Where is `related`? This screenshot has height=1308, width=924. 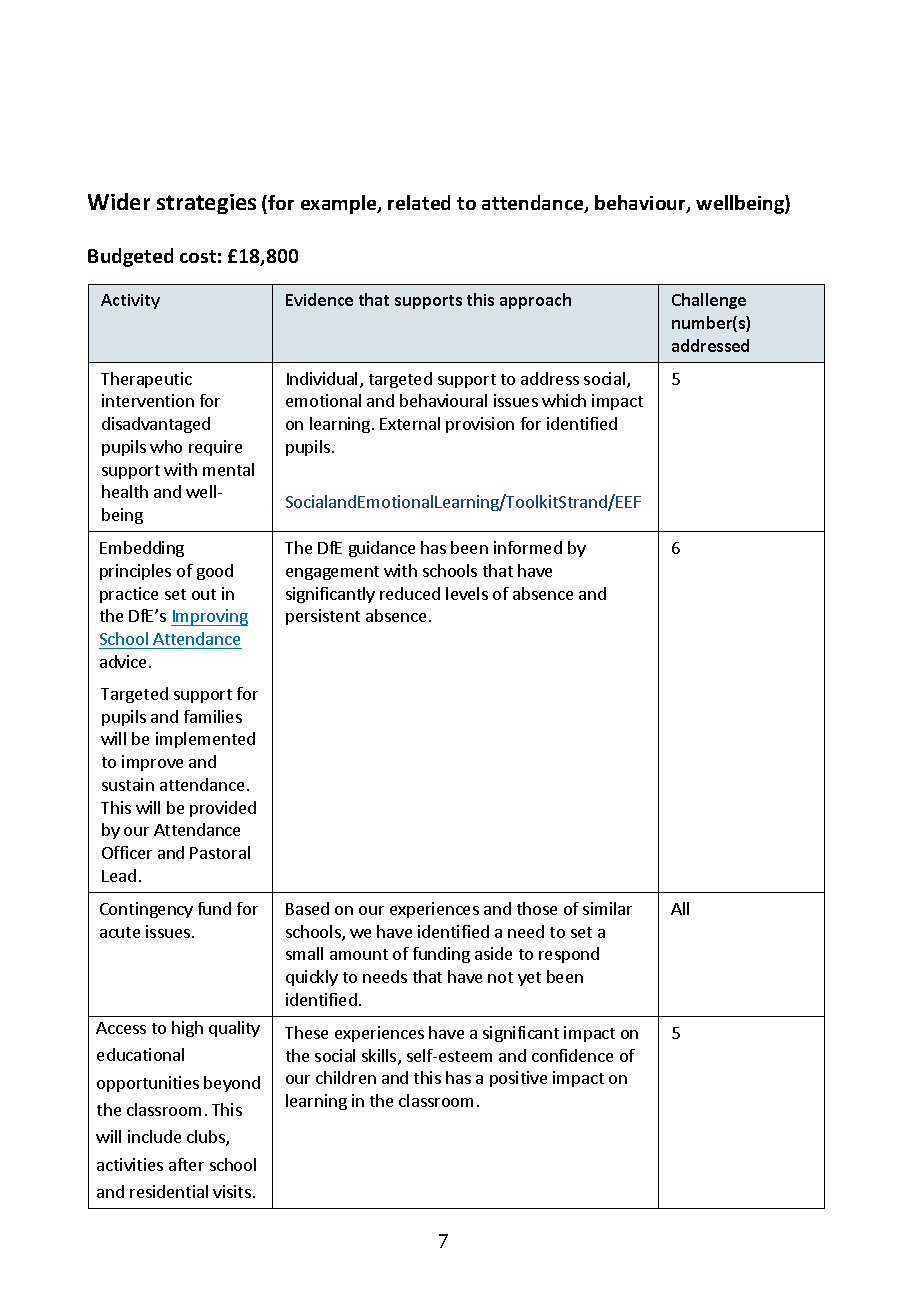 related is located at coordinates (419, 202).
